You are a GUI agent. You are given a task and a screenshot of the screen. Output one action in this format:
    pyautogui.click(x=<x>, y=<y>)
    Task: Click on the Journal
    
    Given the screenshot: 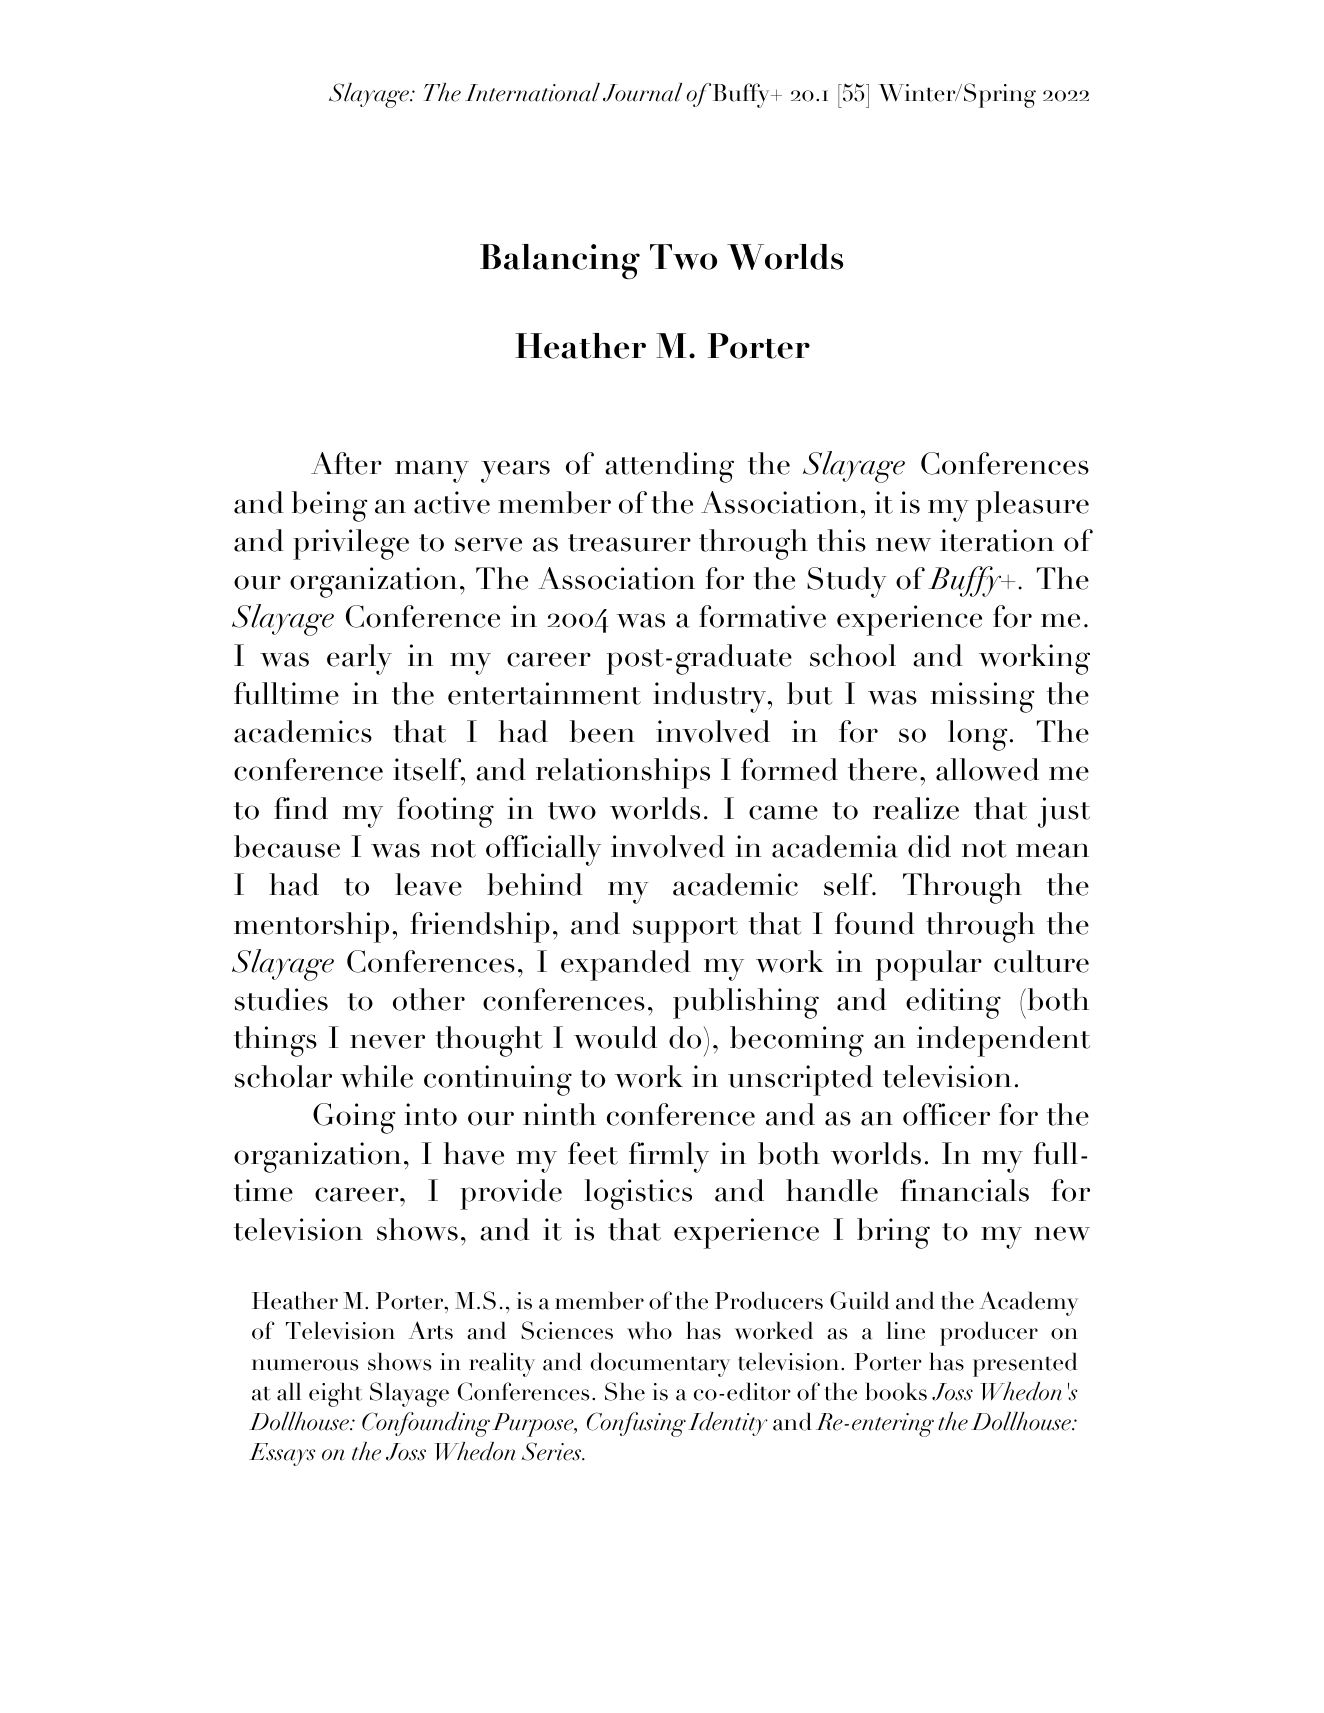 What is the action you would take?
    pyautogui.click(x=642, y=92)
